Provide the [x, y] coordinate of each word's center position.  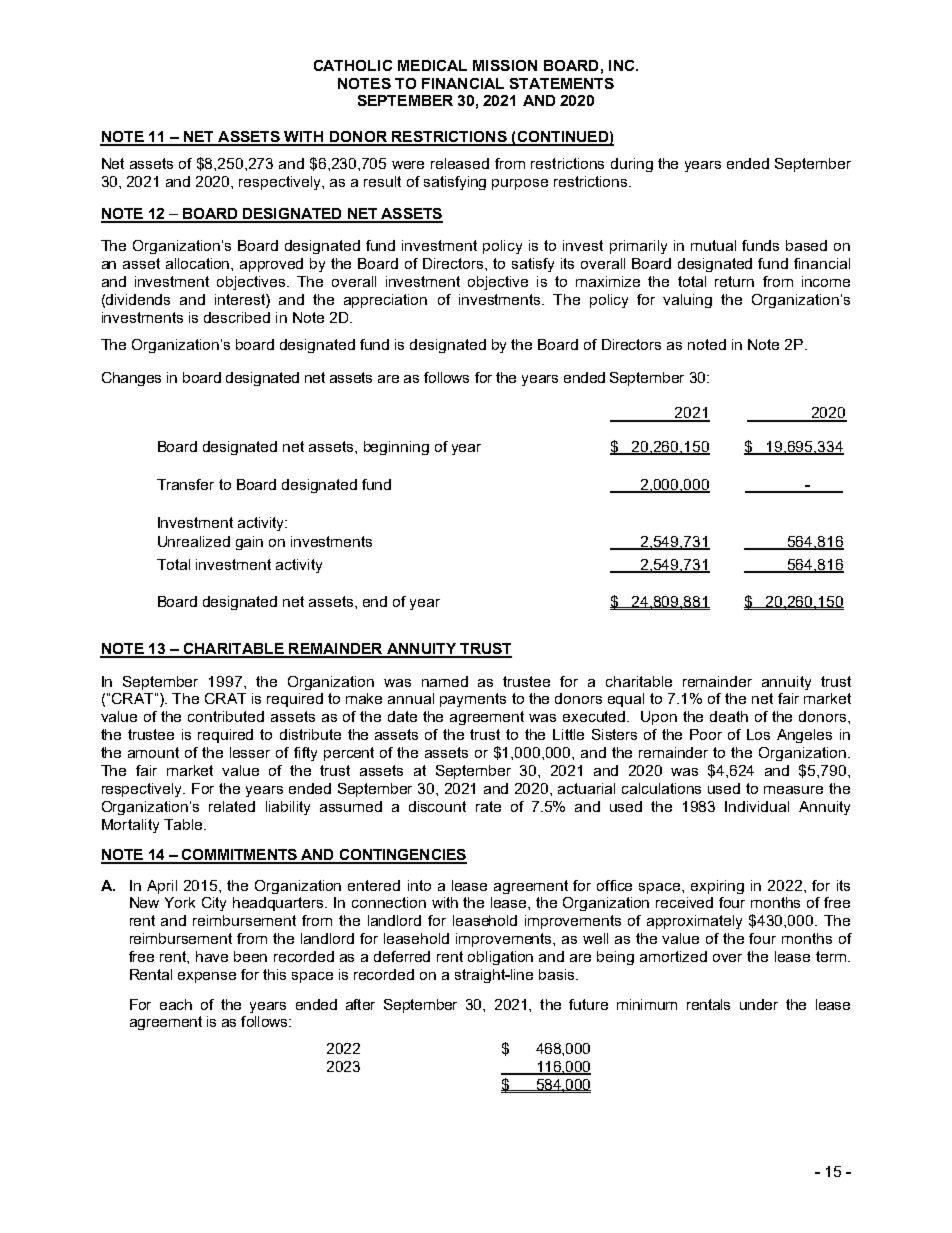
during [632, 165]
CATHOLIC [353, 65]
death [729, 716]
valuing [687, 301]
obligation [500, 958]
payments [473, 700]
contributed [226, 716]
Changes [131, 379]
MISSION [505, 65]
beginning [396, 448]
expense [207, 977]
